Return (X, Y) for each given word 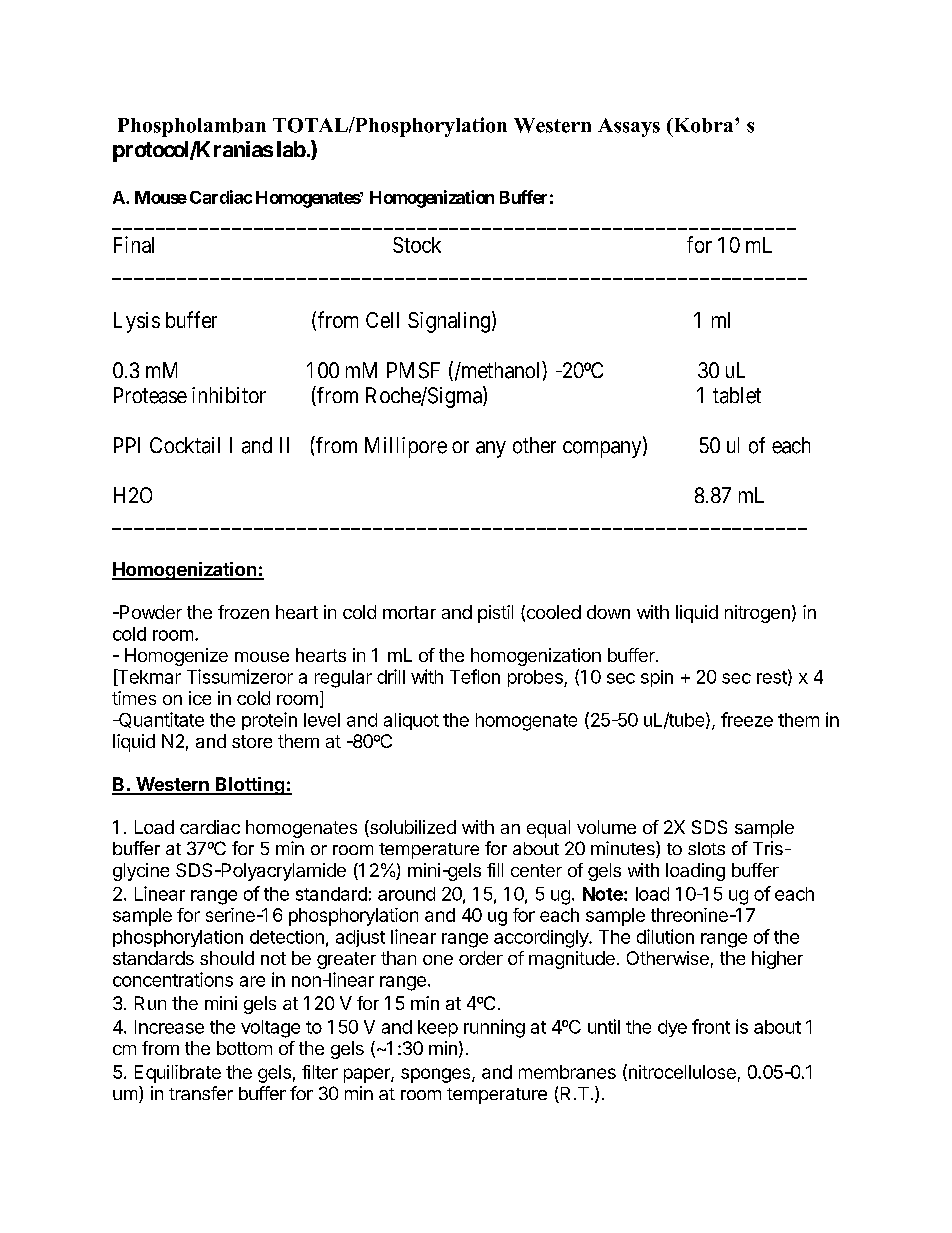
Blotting (250, 786)
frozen (243, 612)
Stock (417, 245)
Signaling (449, 322)
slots (706, 848)
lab (291, 149)
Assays (629, 127)
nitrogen (757, 614)
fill (495, 870)
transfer (201, 1093)
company (603, 449)
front (711, 1026)
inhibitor (229, 395)
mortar (409, 612)
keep (438, 1028)
